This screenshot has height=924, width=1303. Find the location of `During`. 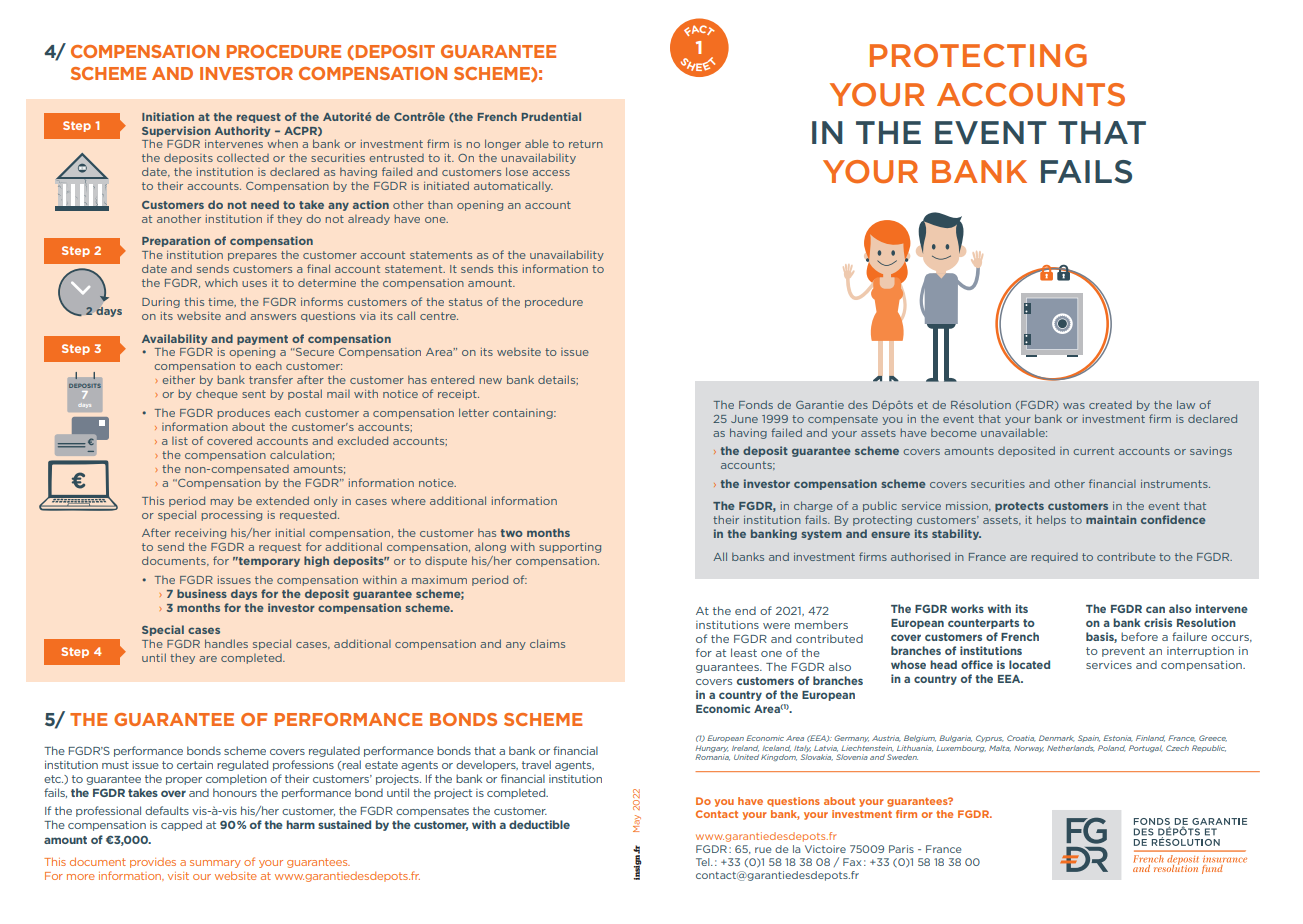

During is located at coordinates (161, 303).
